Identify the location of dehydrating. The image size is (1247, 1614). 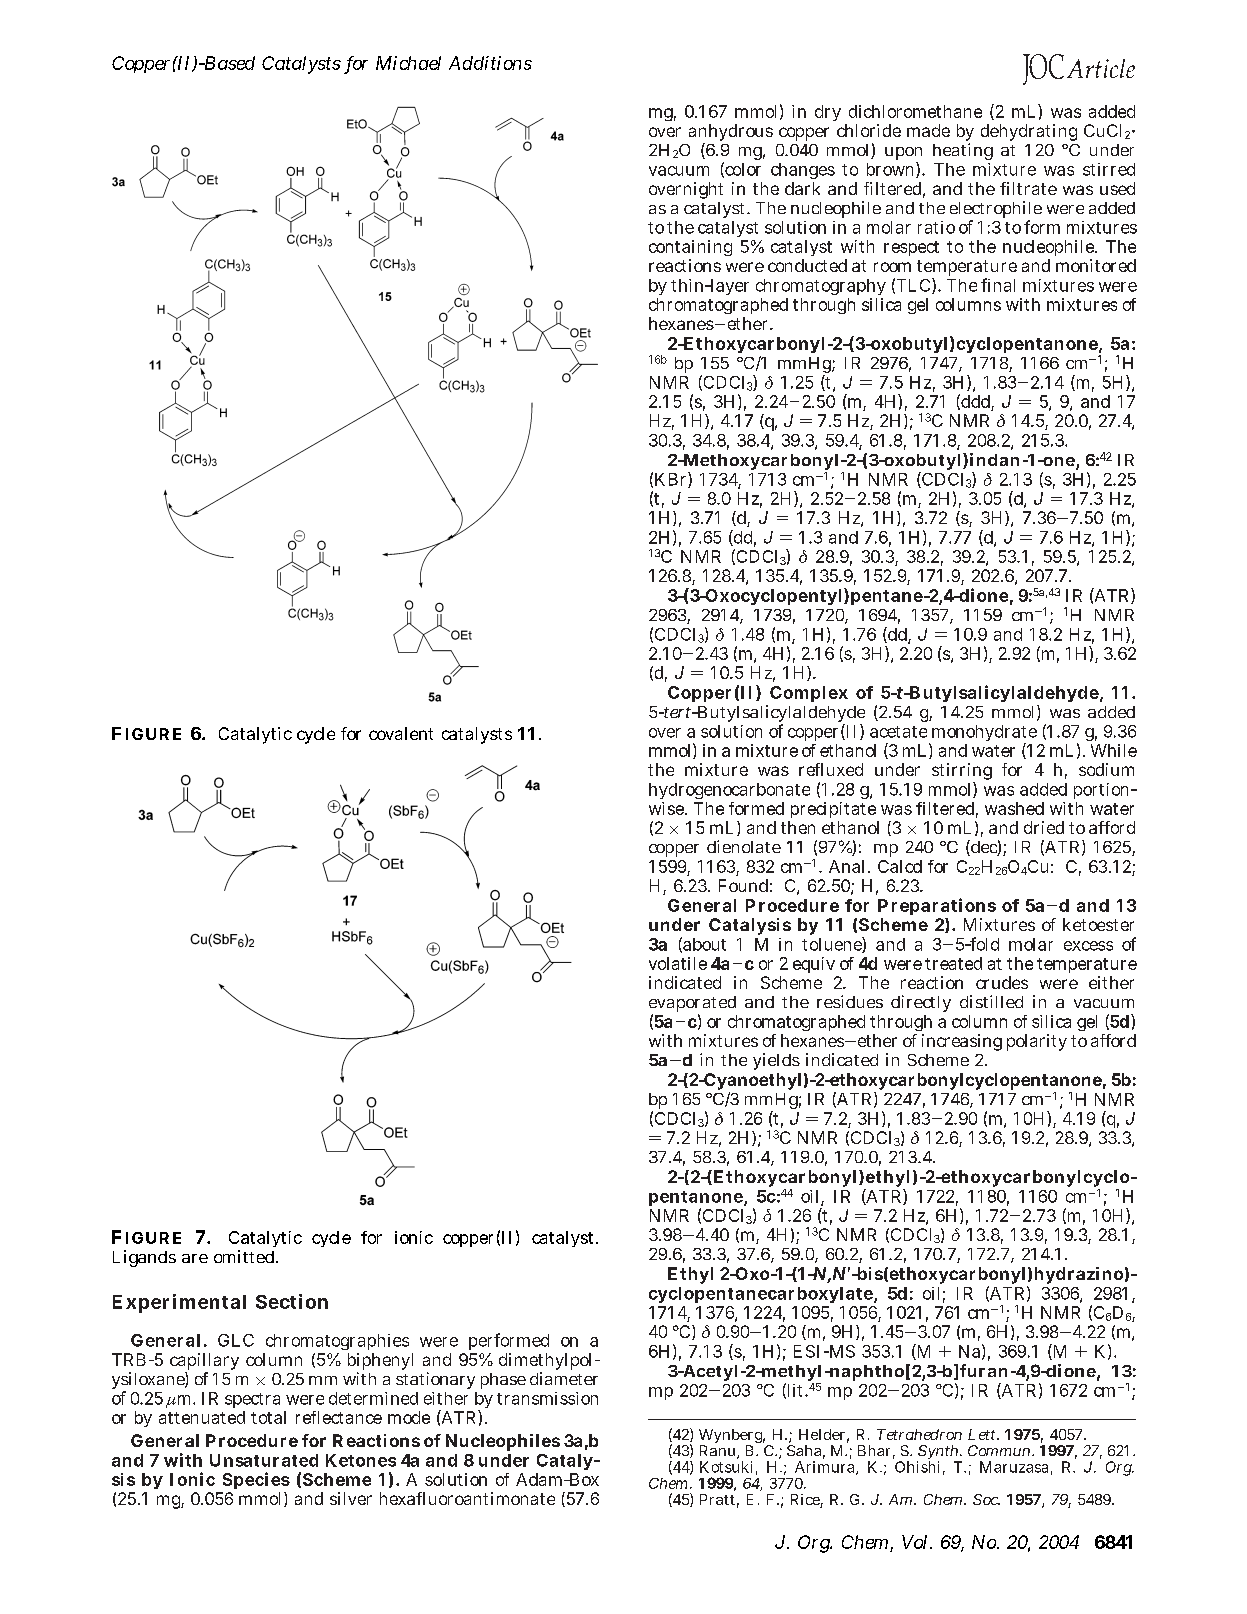
(1029, 132).
